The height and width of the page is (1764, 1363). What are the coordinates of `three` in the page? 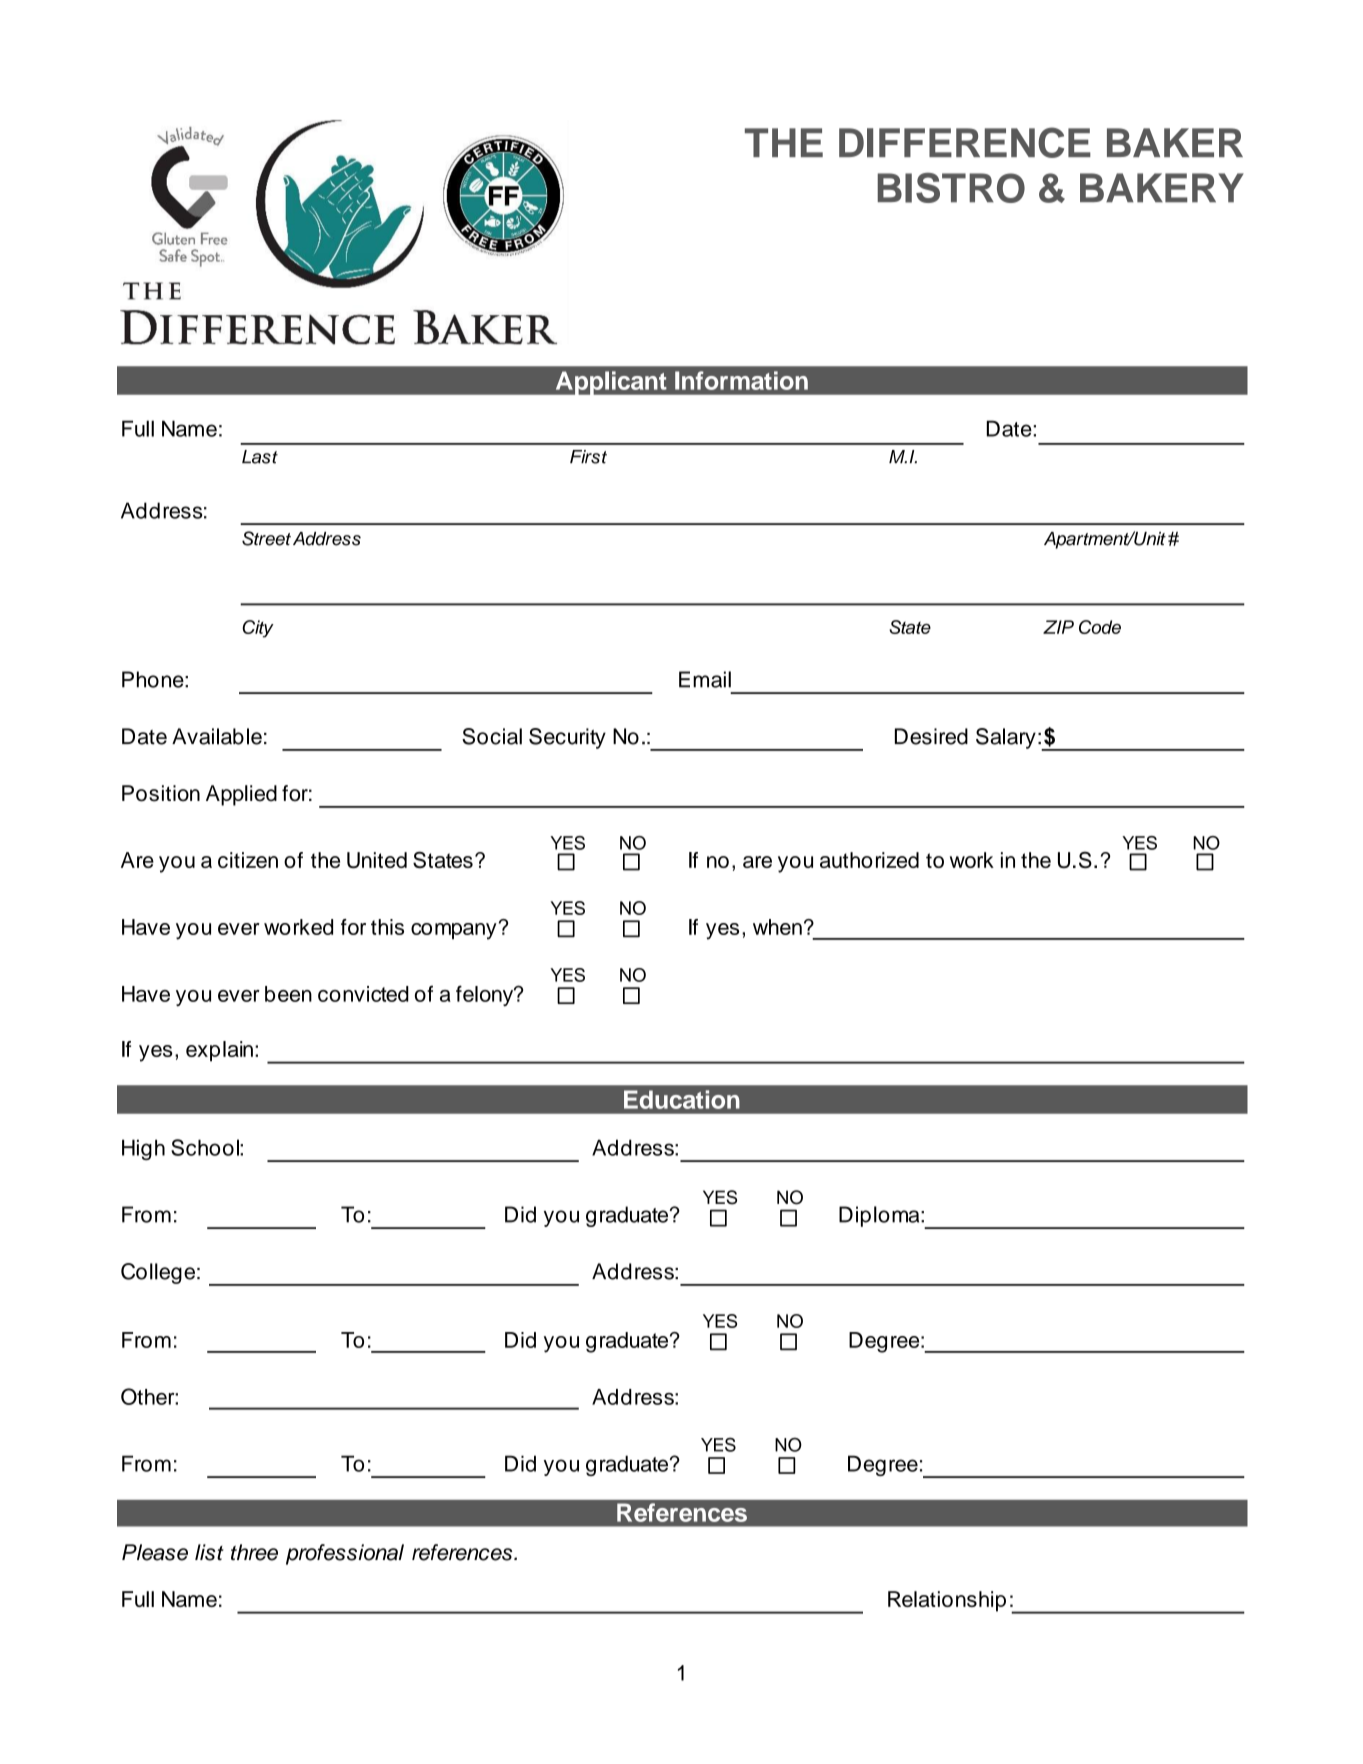 It's located at (254, 1552).
